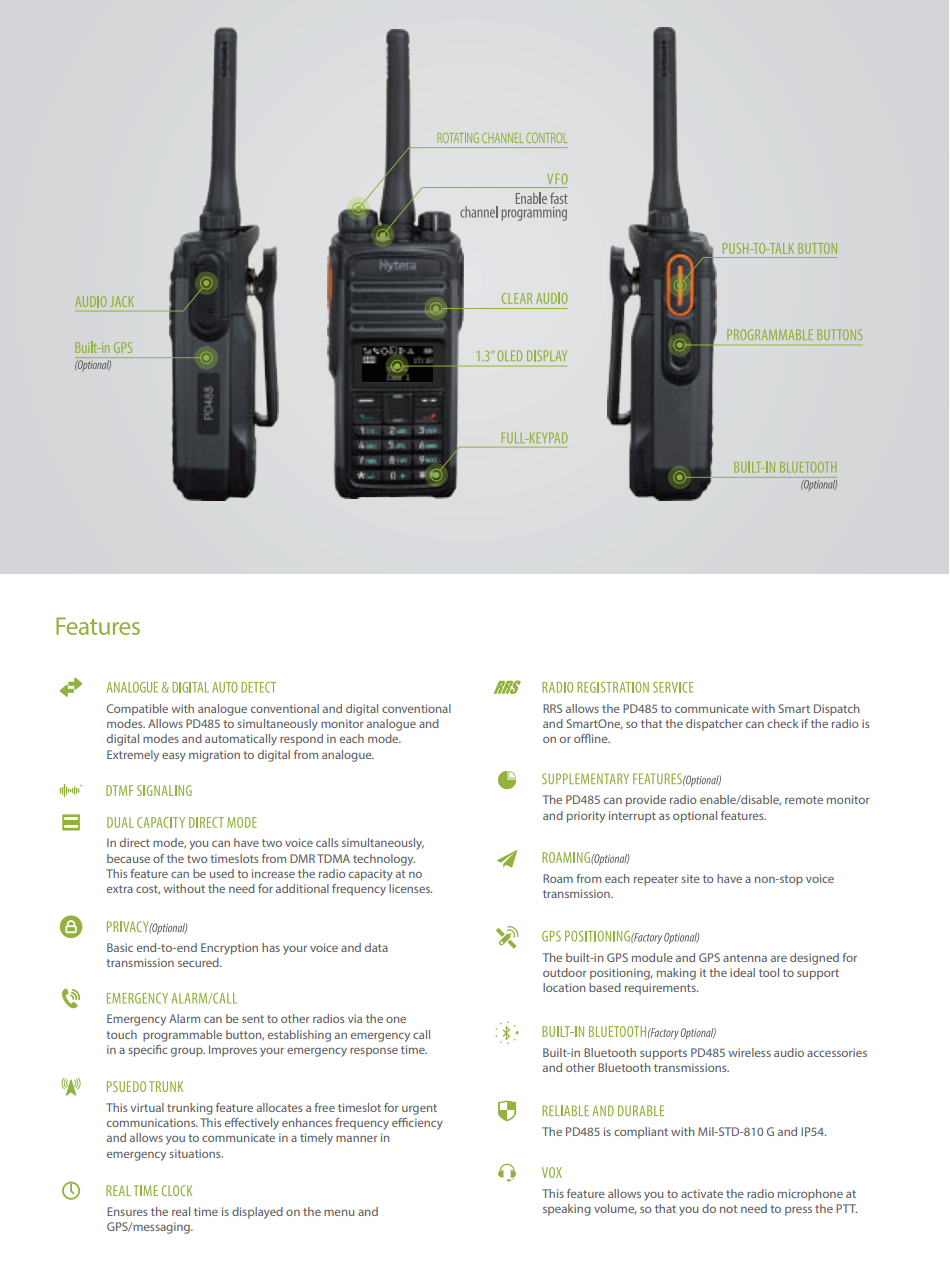 The width and height of the screenshot is (950, 1288). What do you see at coordinates (749, 1052) in the screenshot?
I see `wireless` at bounding box center [749, 1052].
